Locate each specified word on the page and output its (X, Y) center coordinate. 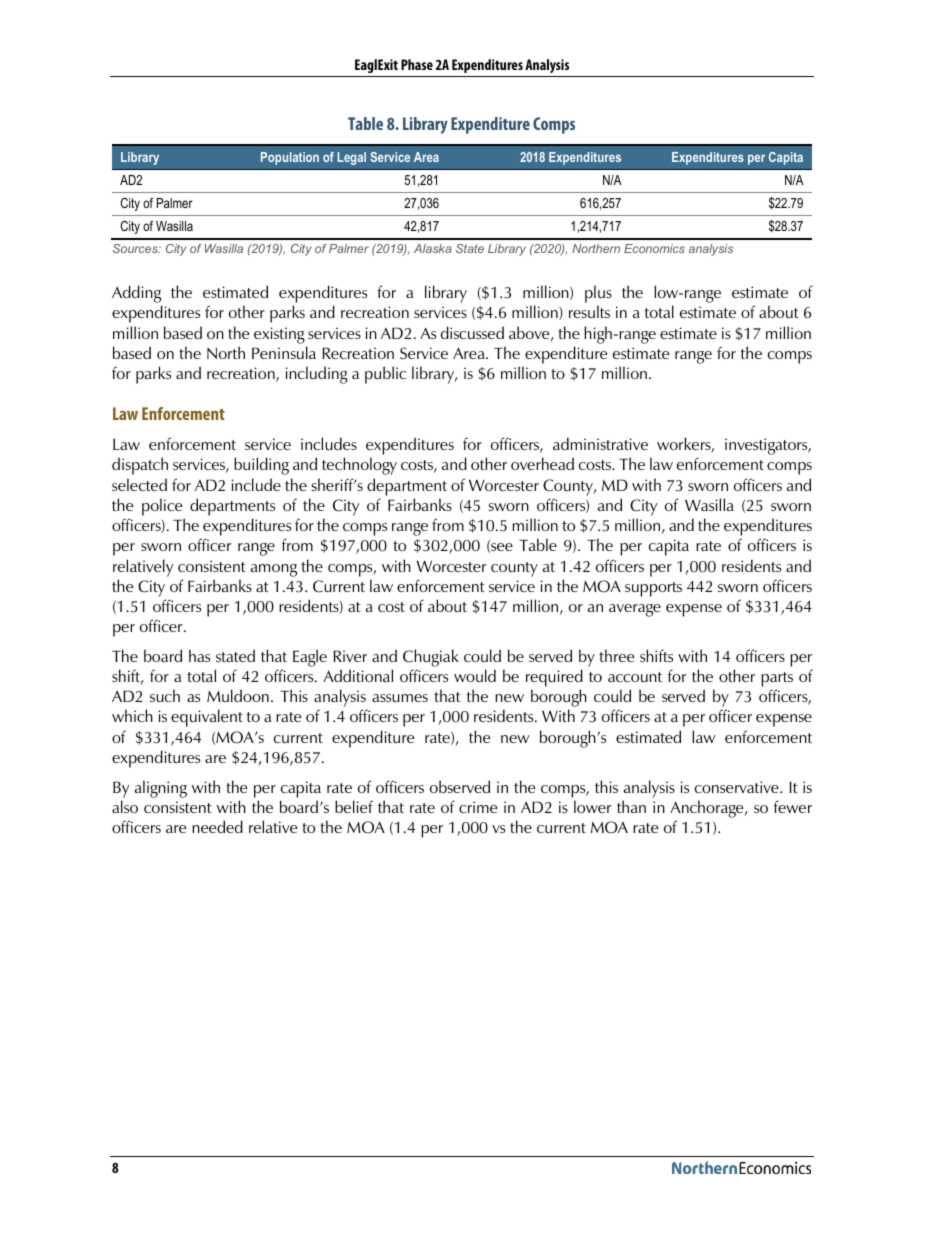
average (635, 610)
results (589, 311)
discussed (472, 332)
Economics (654, 248)
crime (478, 807)
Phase (417, 64)
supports (653, 589)
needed (217, 826)
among (274, 570)
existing (279, 335)
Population (290, 158)
